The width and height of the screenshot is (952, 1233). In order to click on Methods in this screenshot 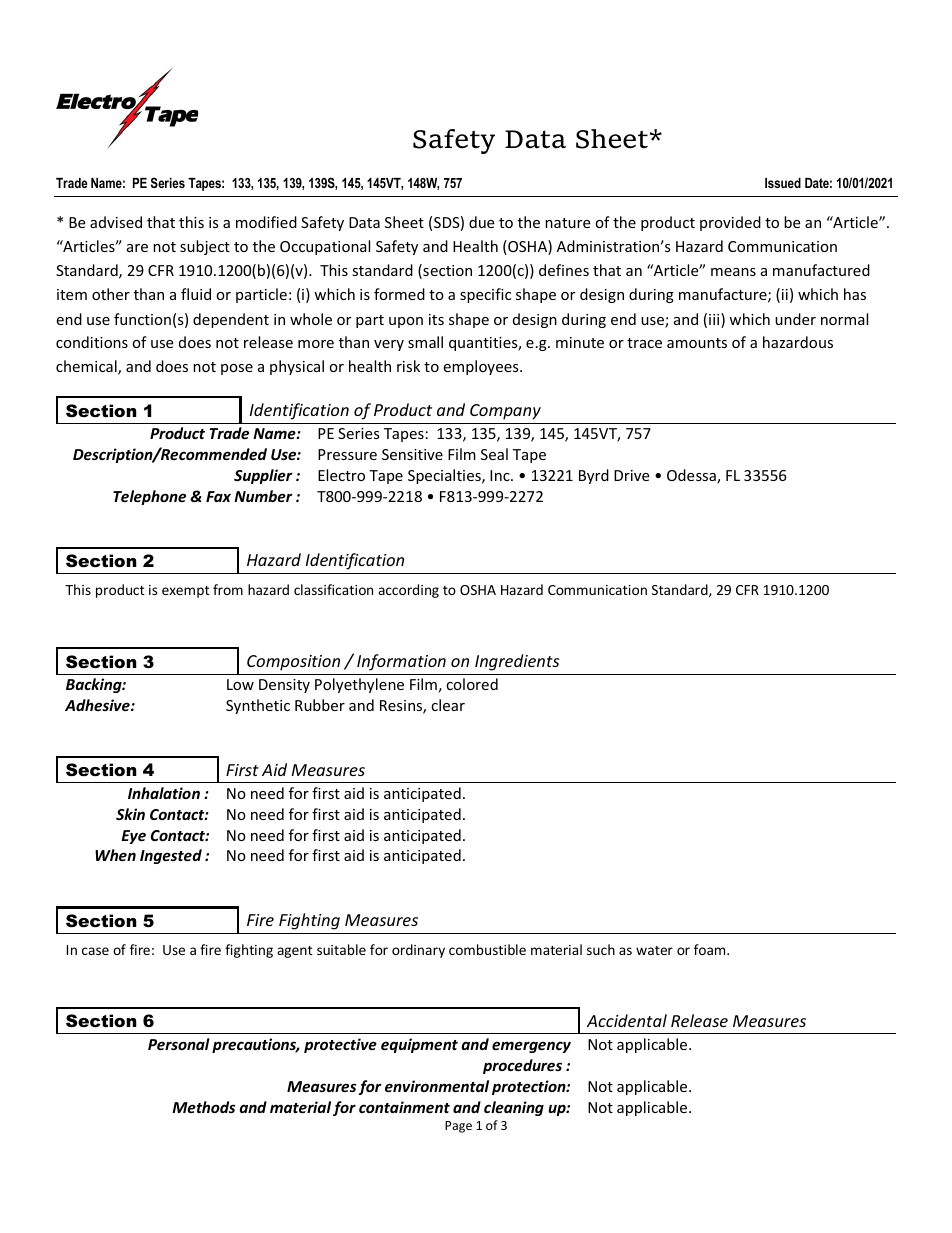, I will do `click(203, 1107)`.
